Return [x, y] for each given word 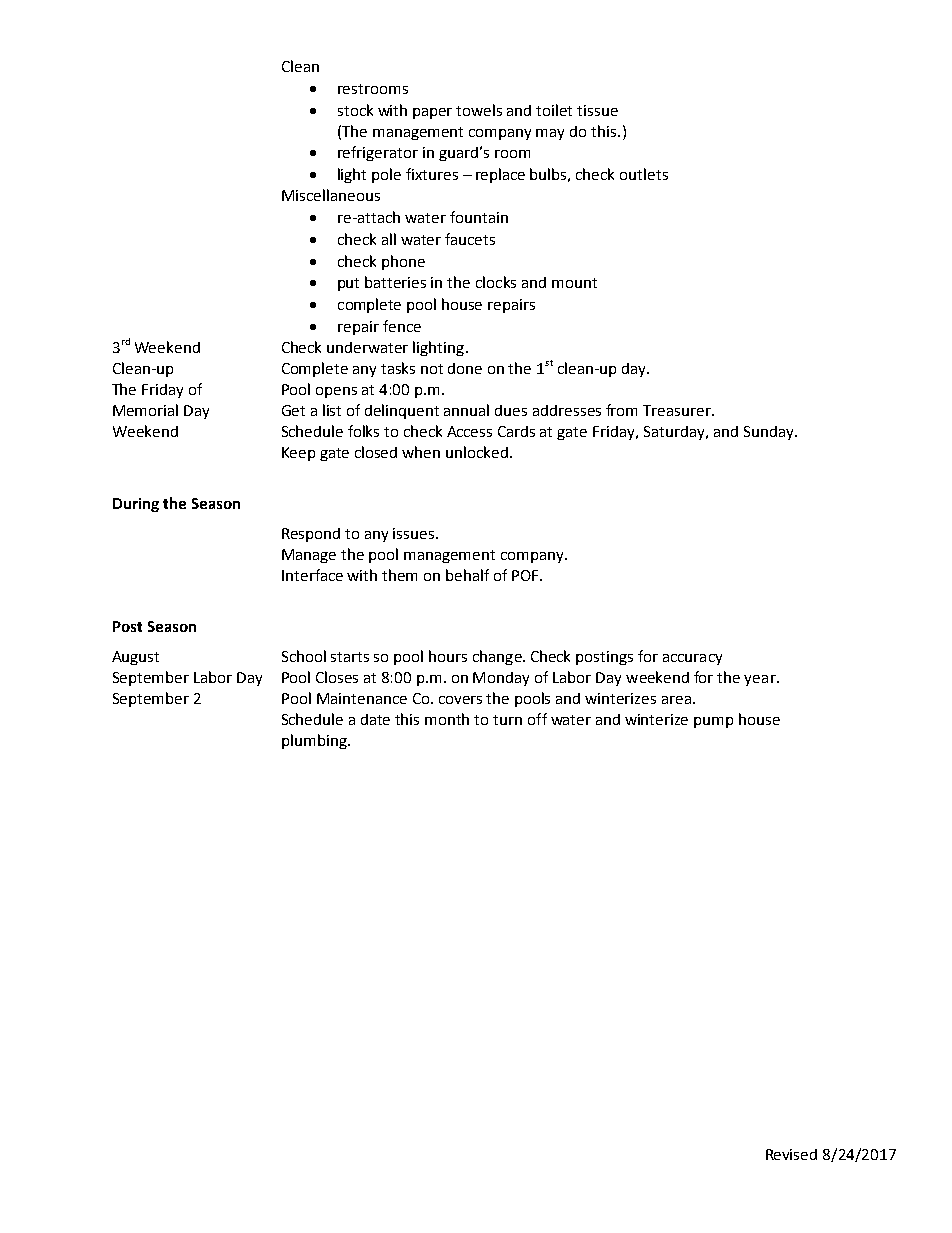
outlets [644, 174]
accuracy [692, 659]
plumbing [315, 741]
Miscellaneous [331, 195]
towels [479, 110]
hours [448, 656]
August [135, 658]
